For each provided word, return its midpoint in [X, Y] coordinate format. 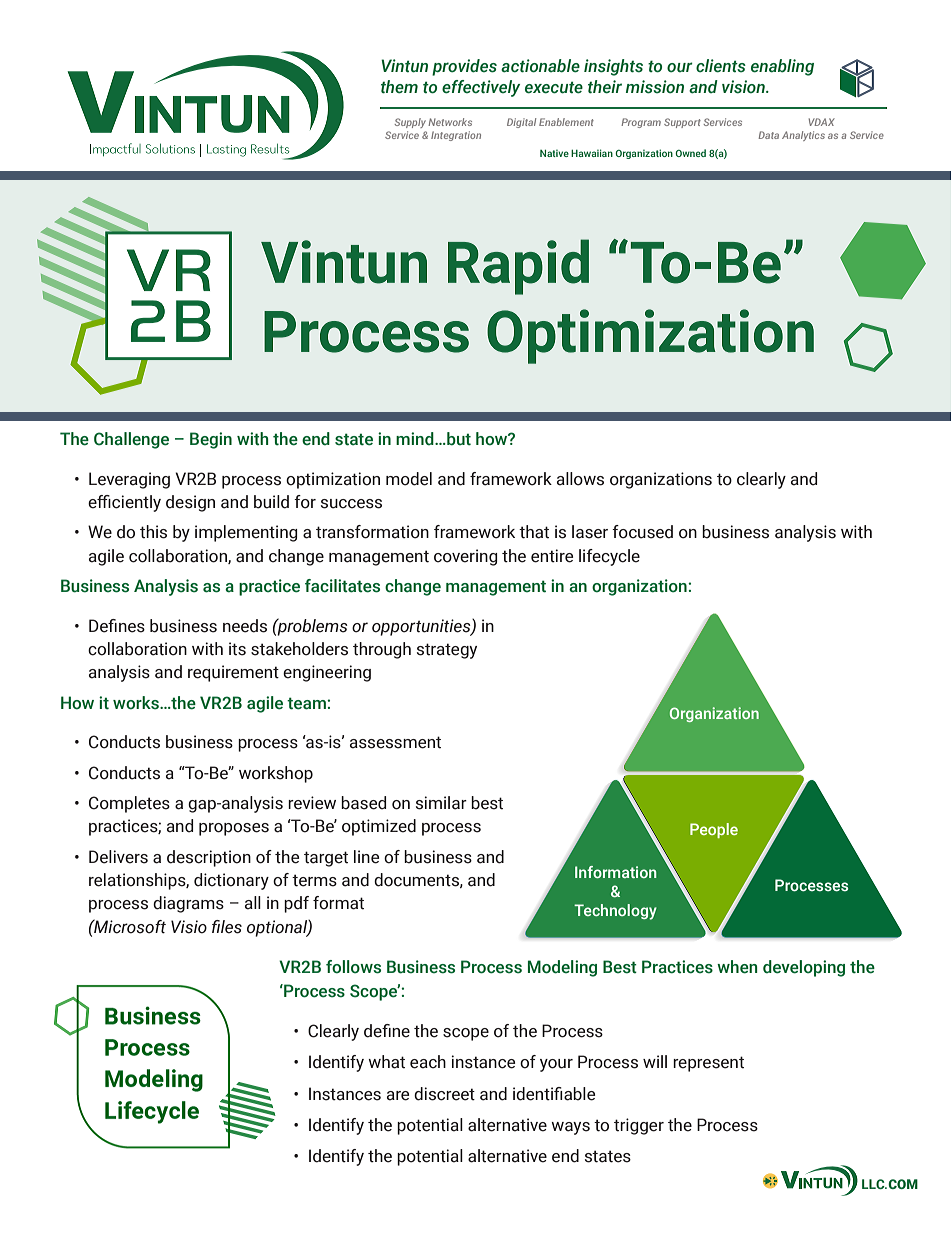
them [399, 87]
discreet [444, 1094]
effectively [481, 88]
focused [642, 532]
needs [245, 626]
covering [466, 557]
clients [721, 66]
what [386, 1062]
